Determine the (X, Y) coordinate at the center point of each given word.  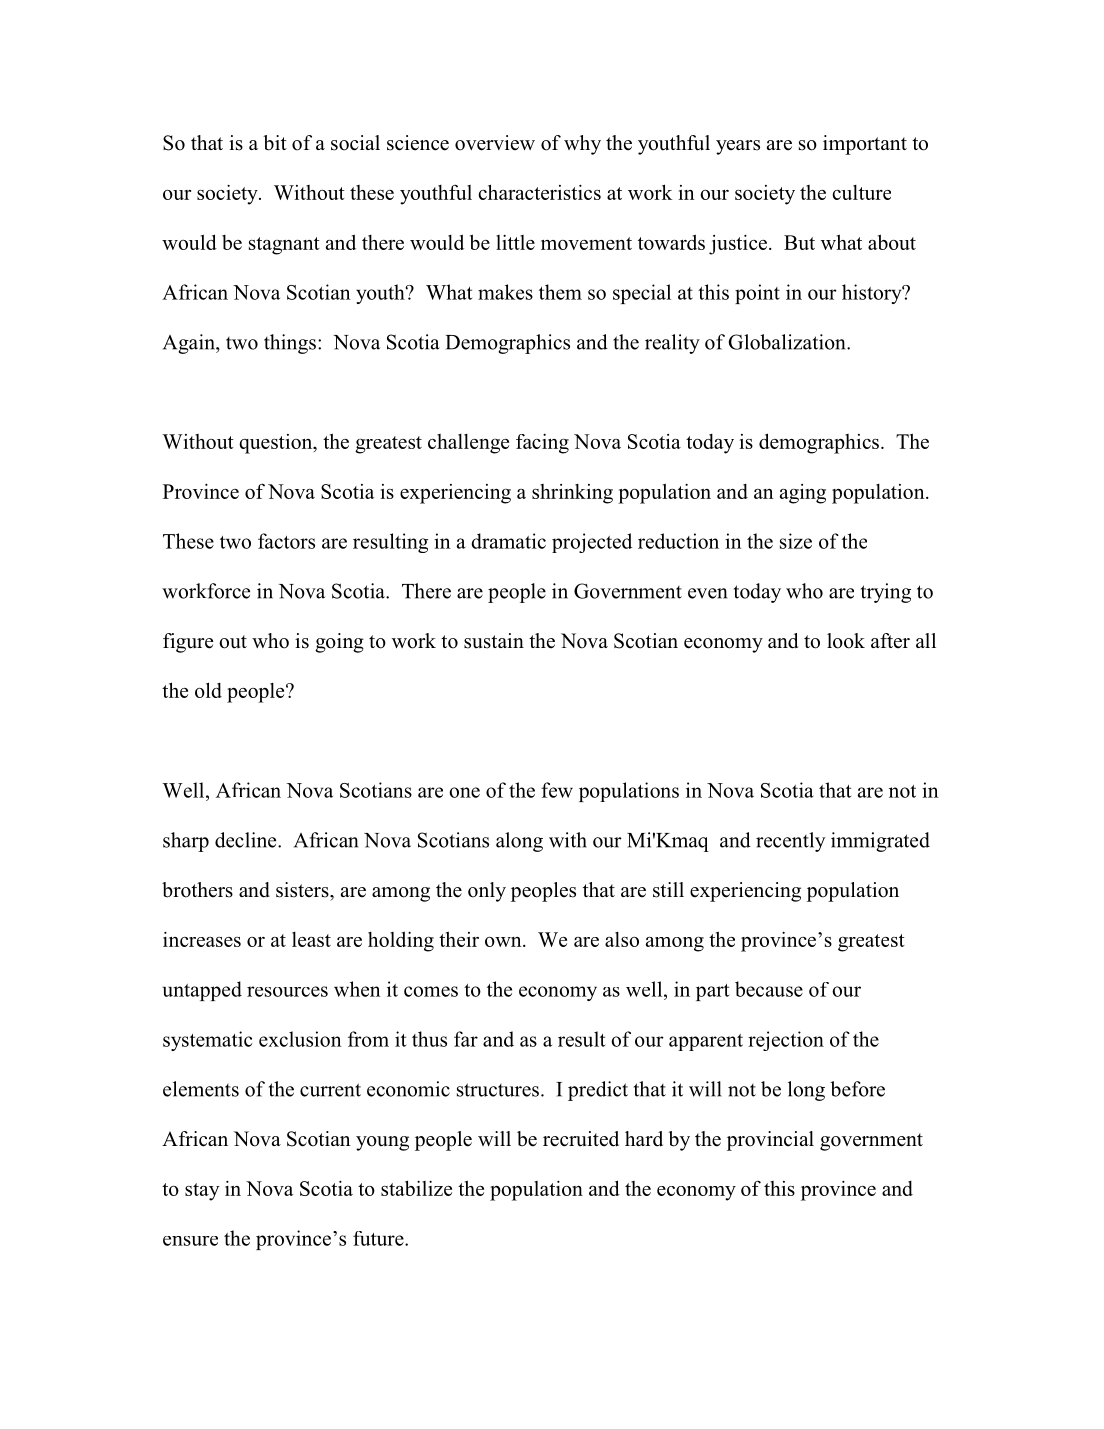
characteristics (539, 192)
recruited (581, 1139)
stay (202, 1192)
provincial (770, 1141)
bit (275, 143)
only (487, 892)
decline (247, 840)
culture (861, 192)
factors (286, 541)
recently (790, 842)
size (796, 541)
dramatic (508, 541)
